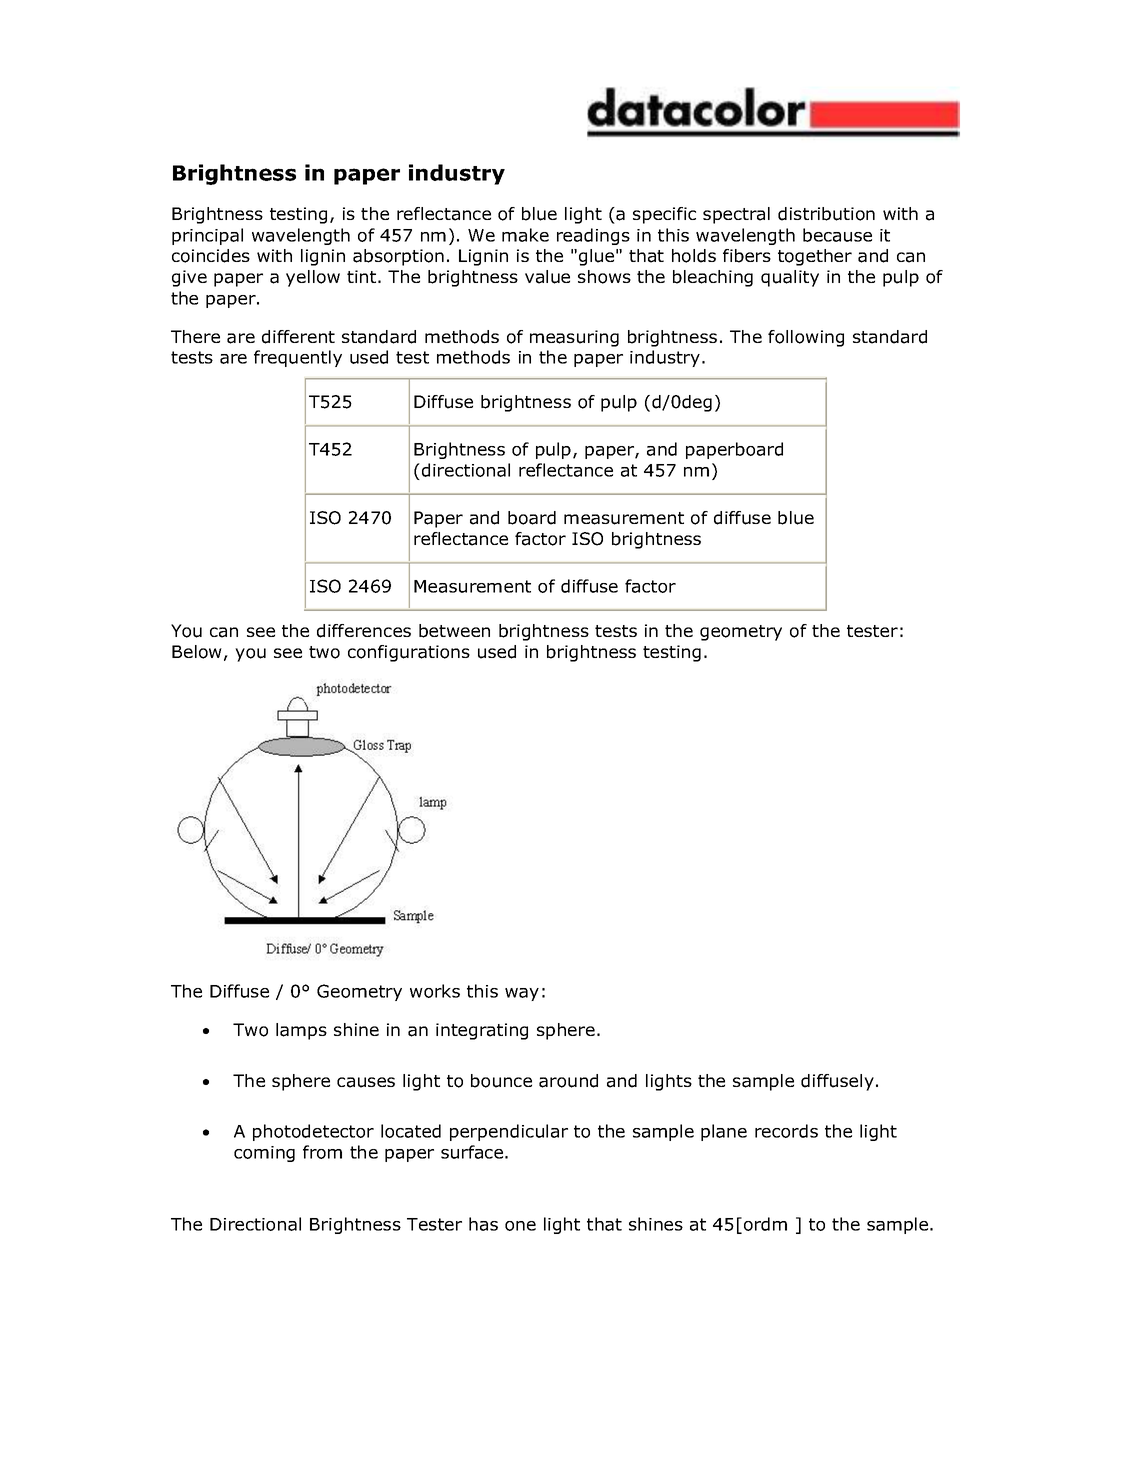  What do you see at coordinates (409, 653) in the document?
I see `configurations` at bounding box center [409, 653].
